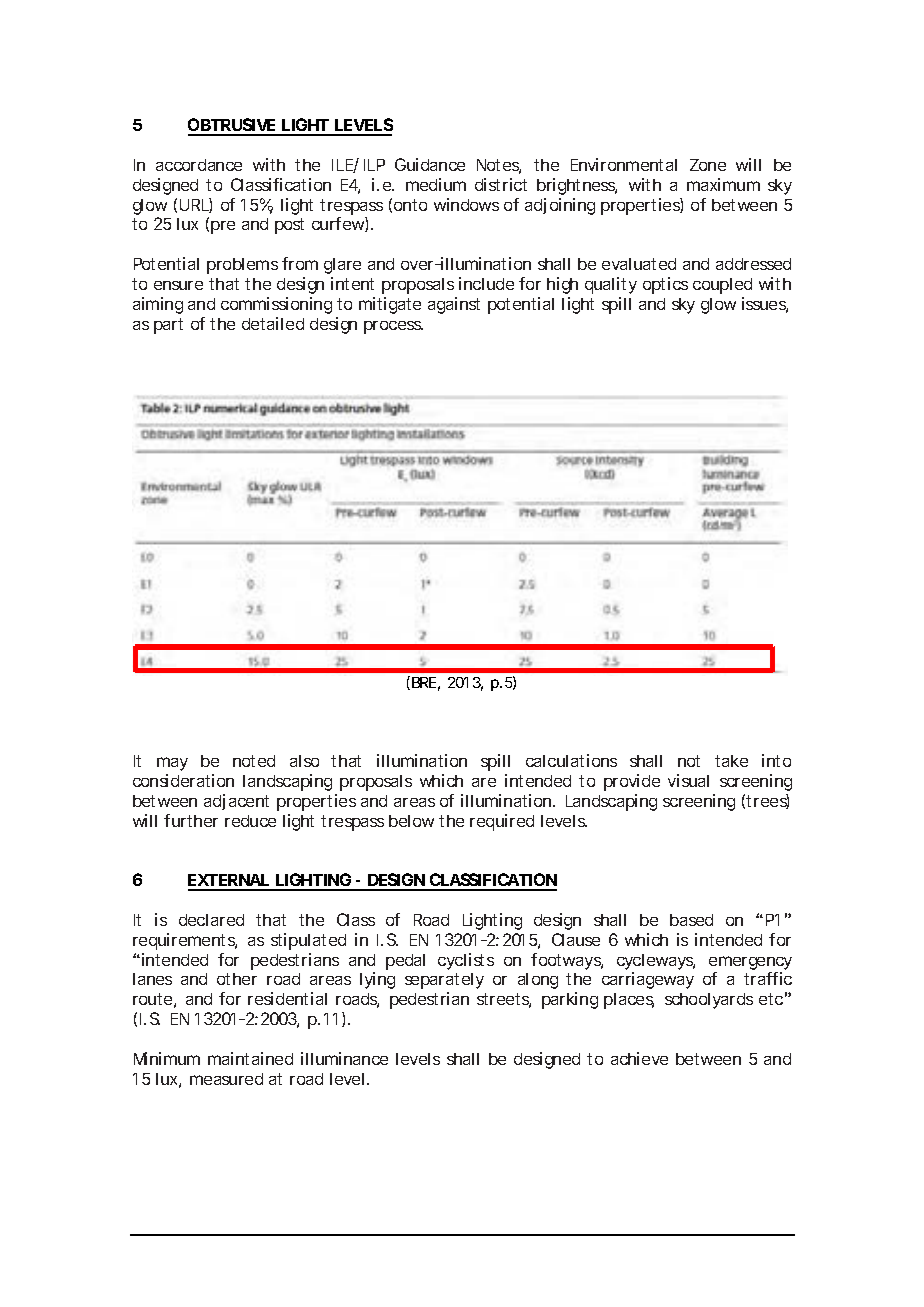 The height and width of the image is (1307, 924). What do you see at coordinates (199, 165) in the image?
I see `accordance` at bounding box center [199, 165].
